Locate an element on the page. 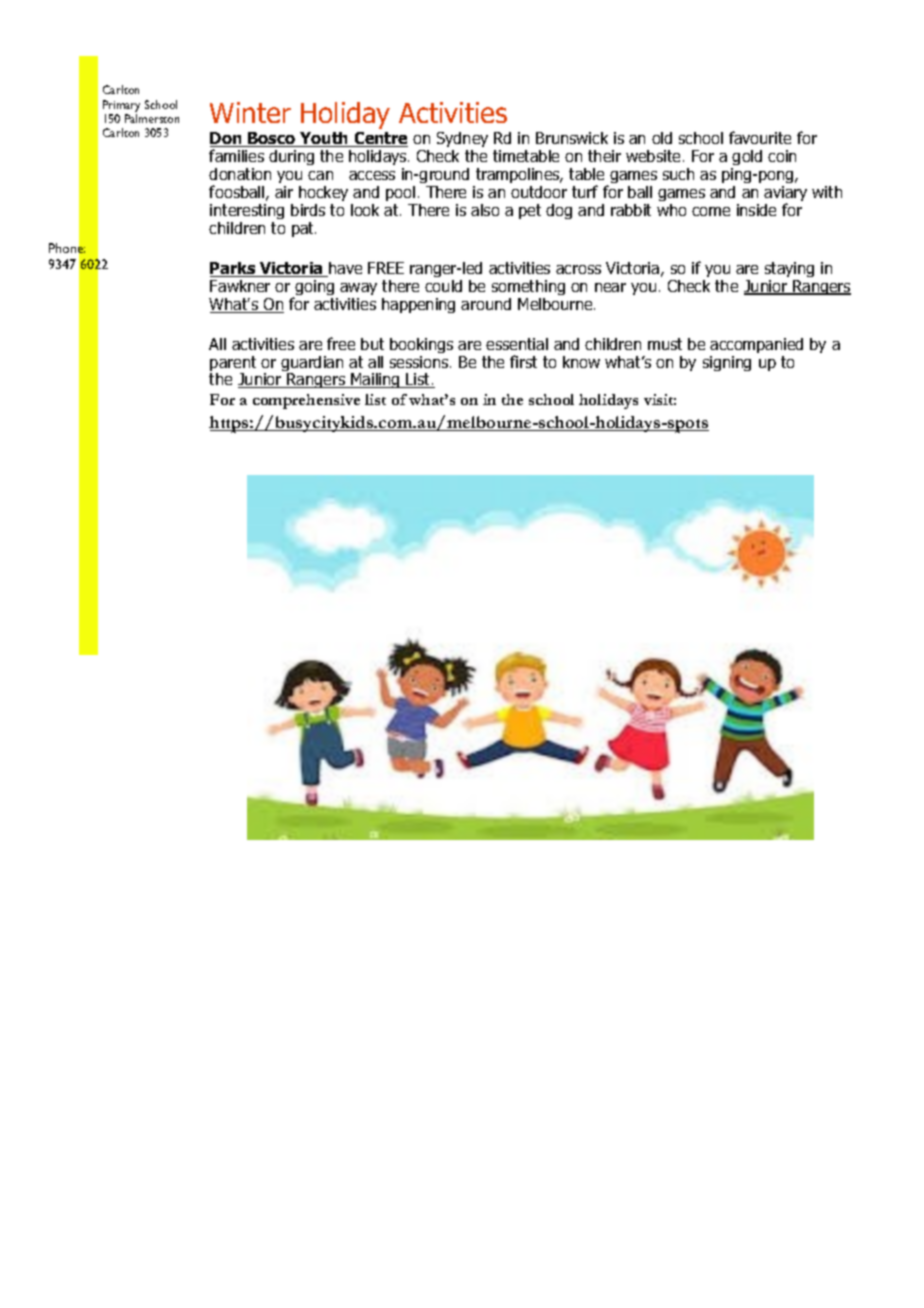  Winter is located at coordinates (250, 112).
